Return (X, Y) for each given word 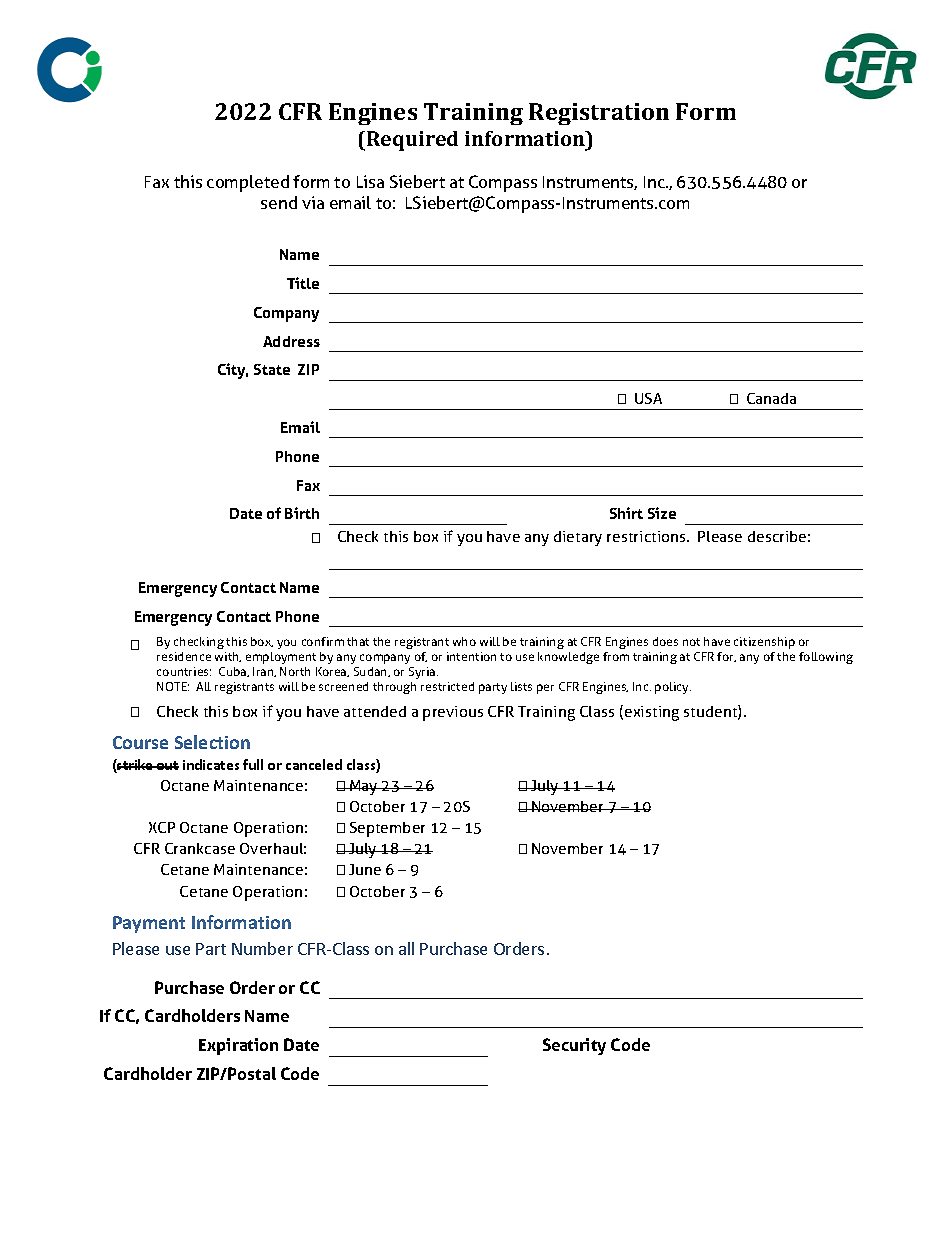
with (228, 657)
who (464, 641)
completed (248, 183)
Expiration (238, 1046)
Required (412, 141)
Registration (599, 114)
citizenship (764, 643)
